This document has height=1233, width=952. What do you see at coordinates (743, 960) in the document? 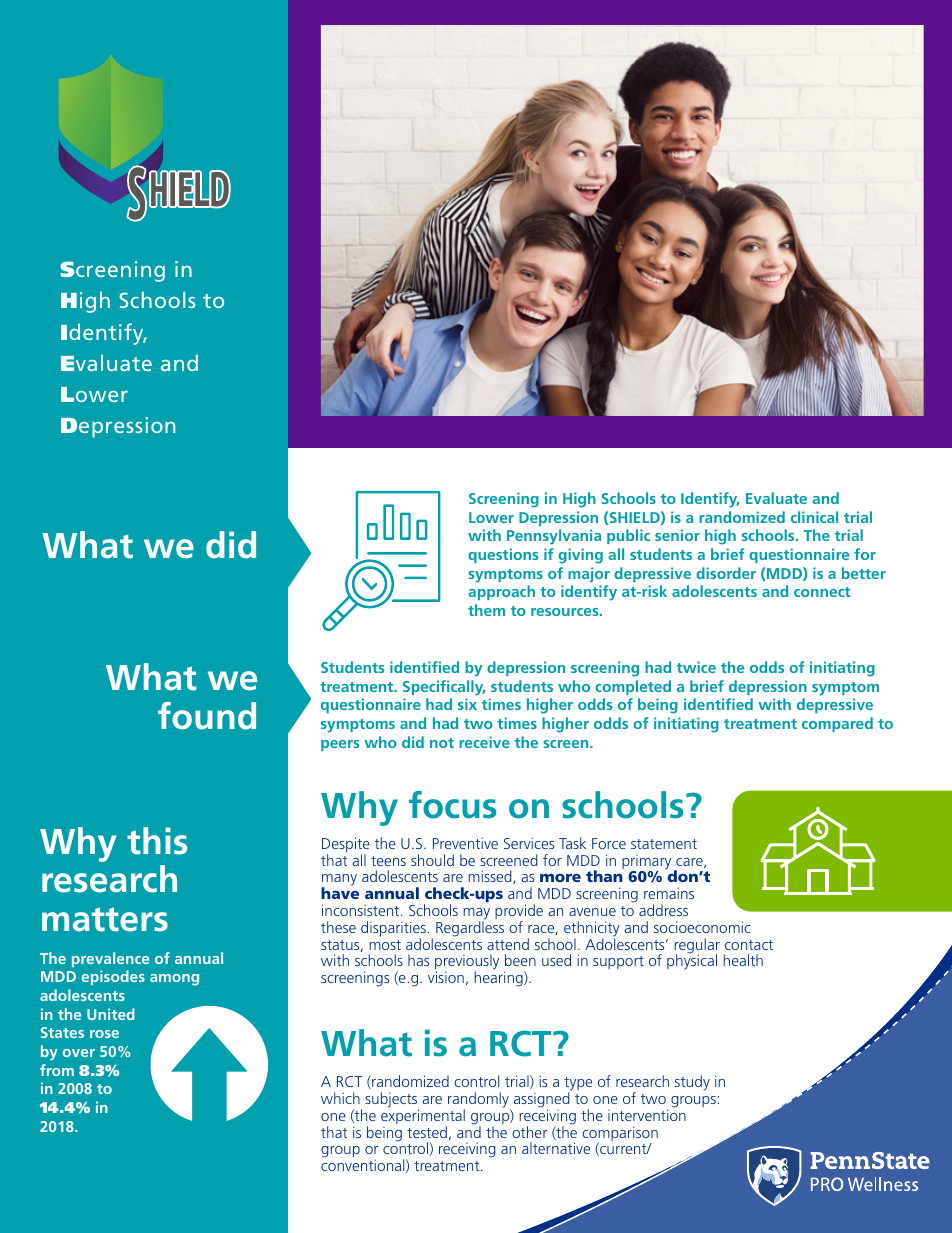
I see `health` at bounding box center [743, 960].
